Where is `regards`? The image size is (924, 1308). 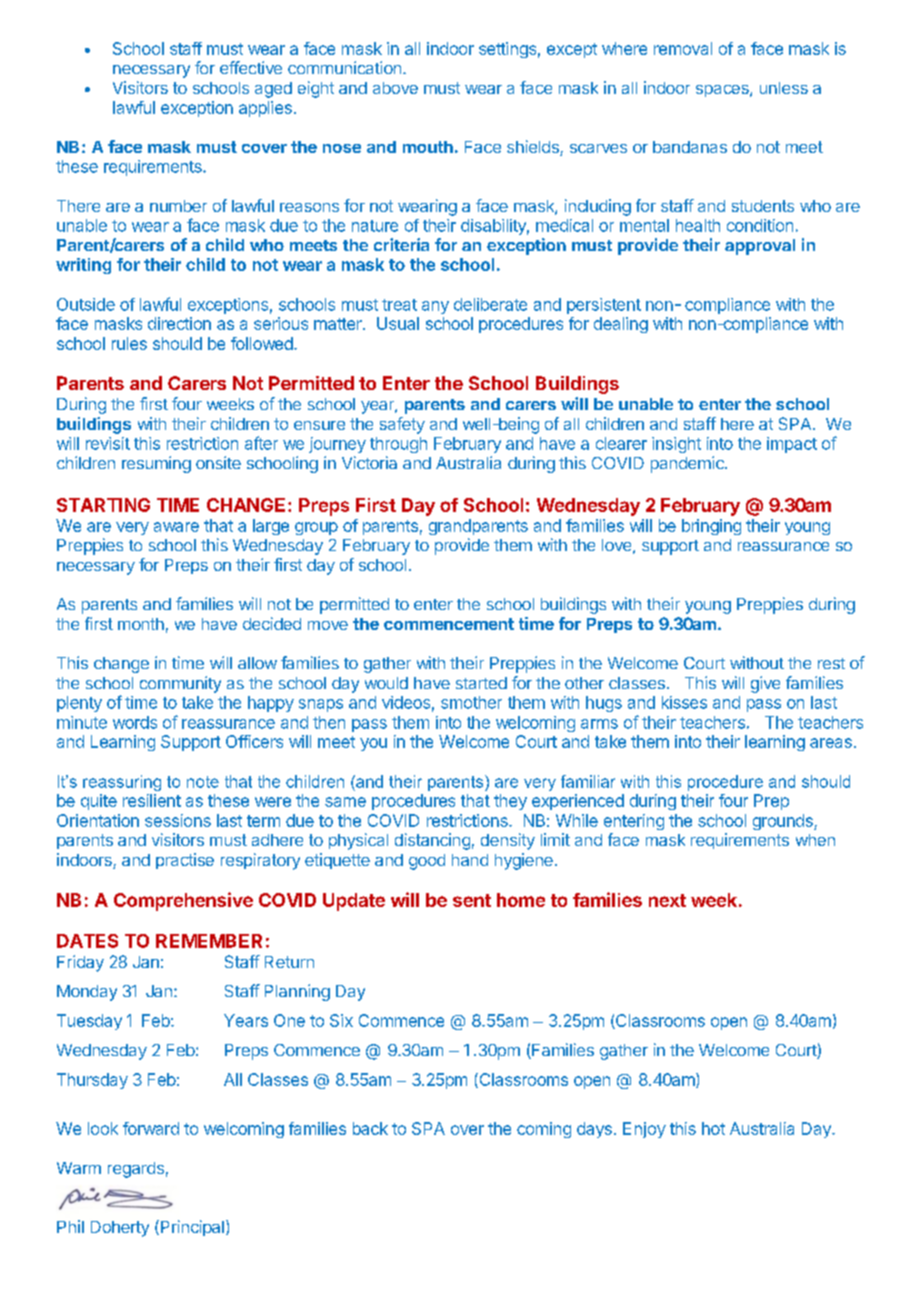
regards is located at coordinates (136, 1170).
